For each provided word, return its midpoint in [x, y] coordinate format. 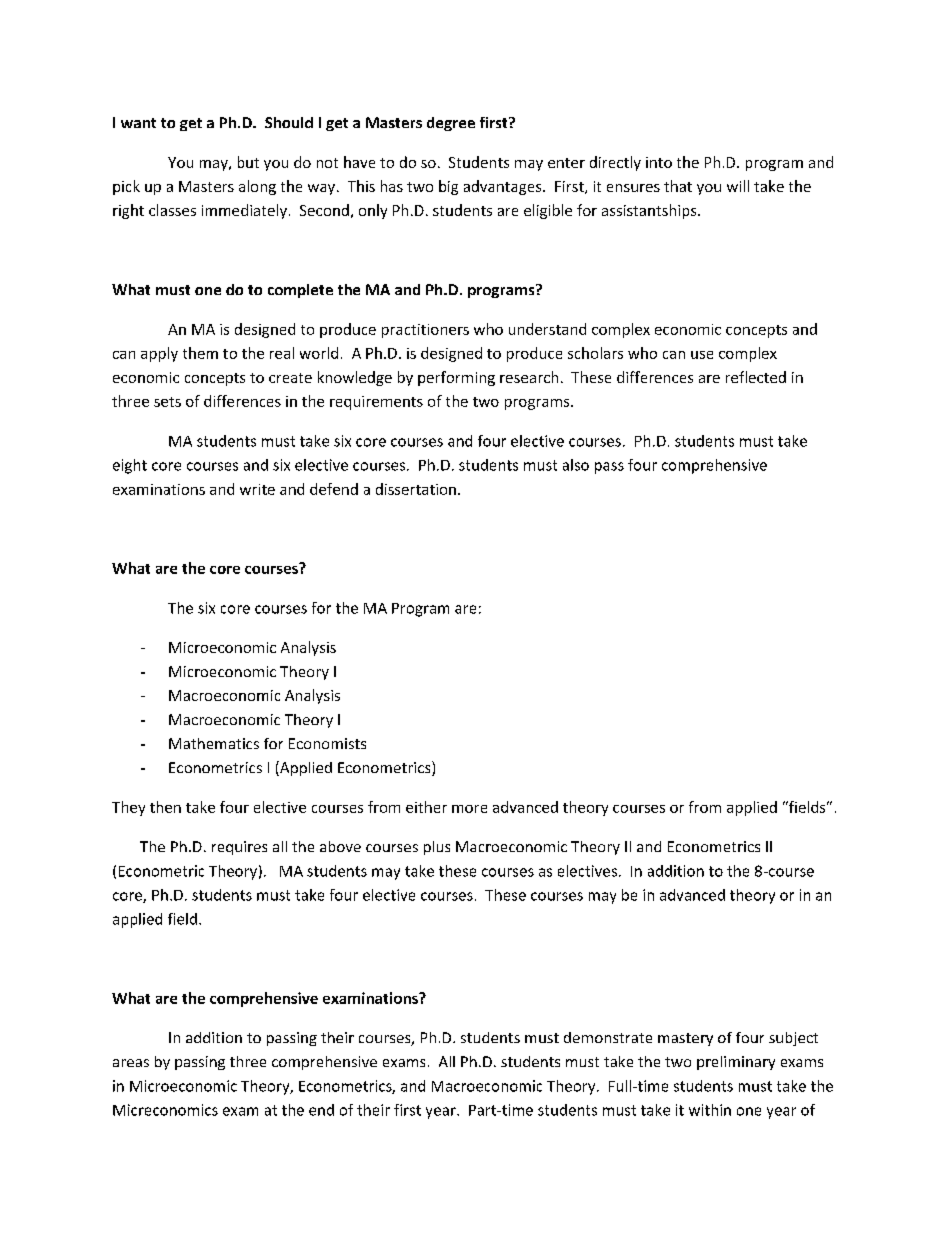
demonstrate [608, 1037]
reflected [756, 377]
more [469, 809]
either [426, 807]
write [257, 489]
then [165, 807]
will [738, 186]
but [248, 162]
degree [451, 124]
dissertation [416, 489]
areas [131, 1063]
